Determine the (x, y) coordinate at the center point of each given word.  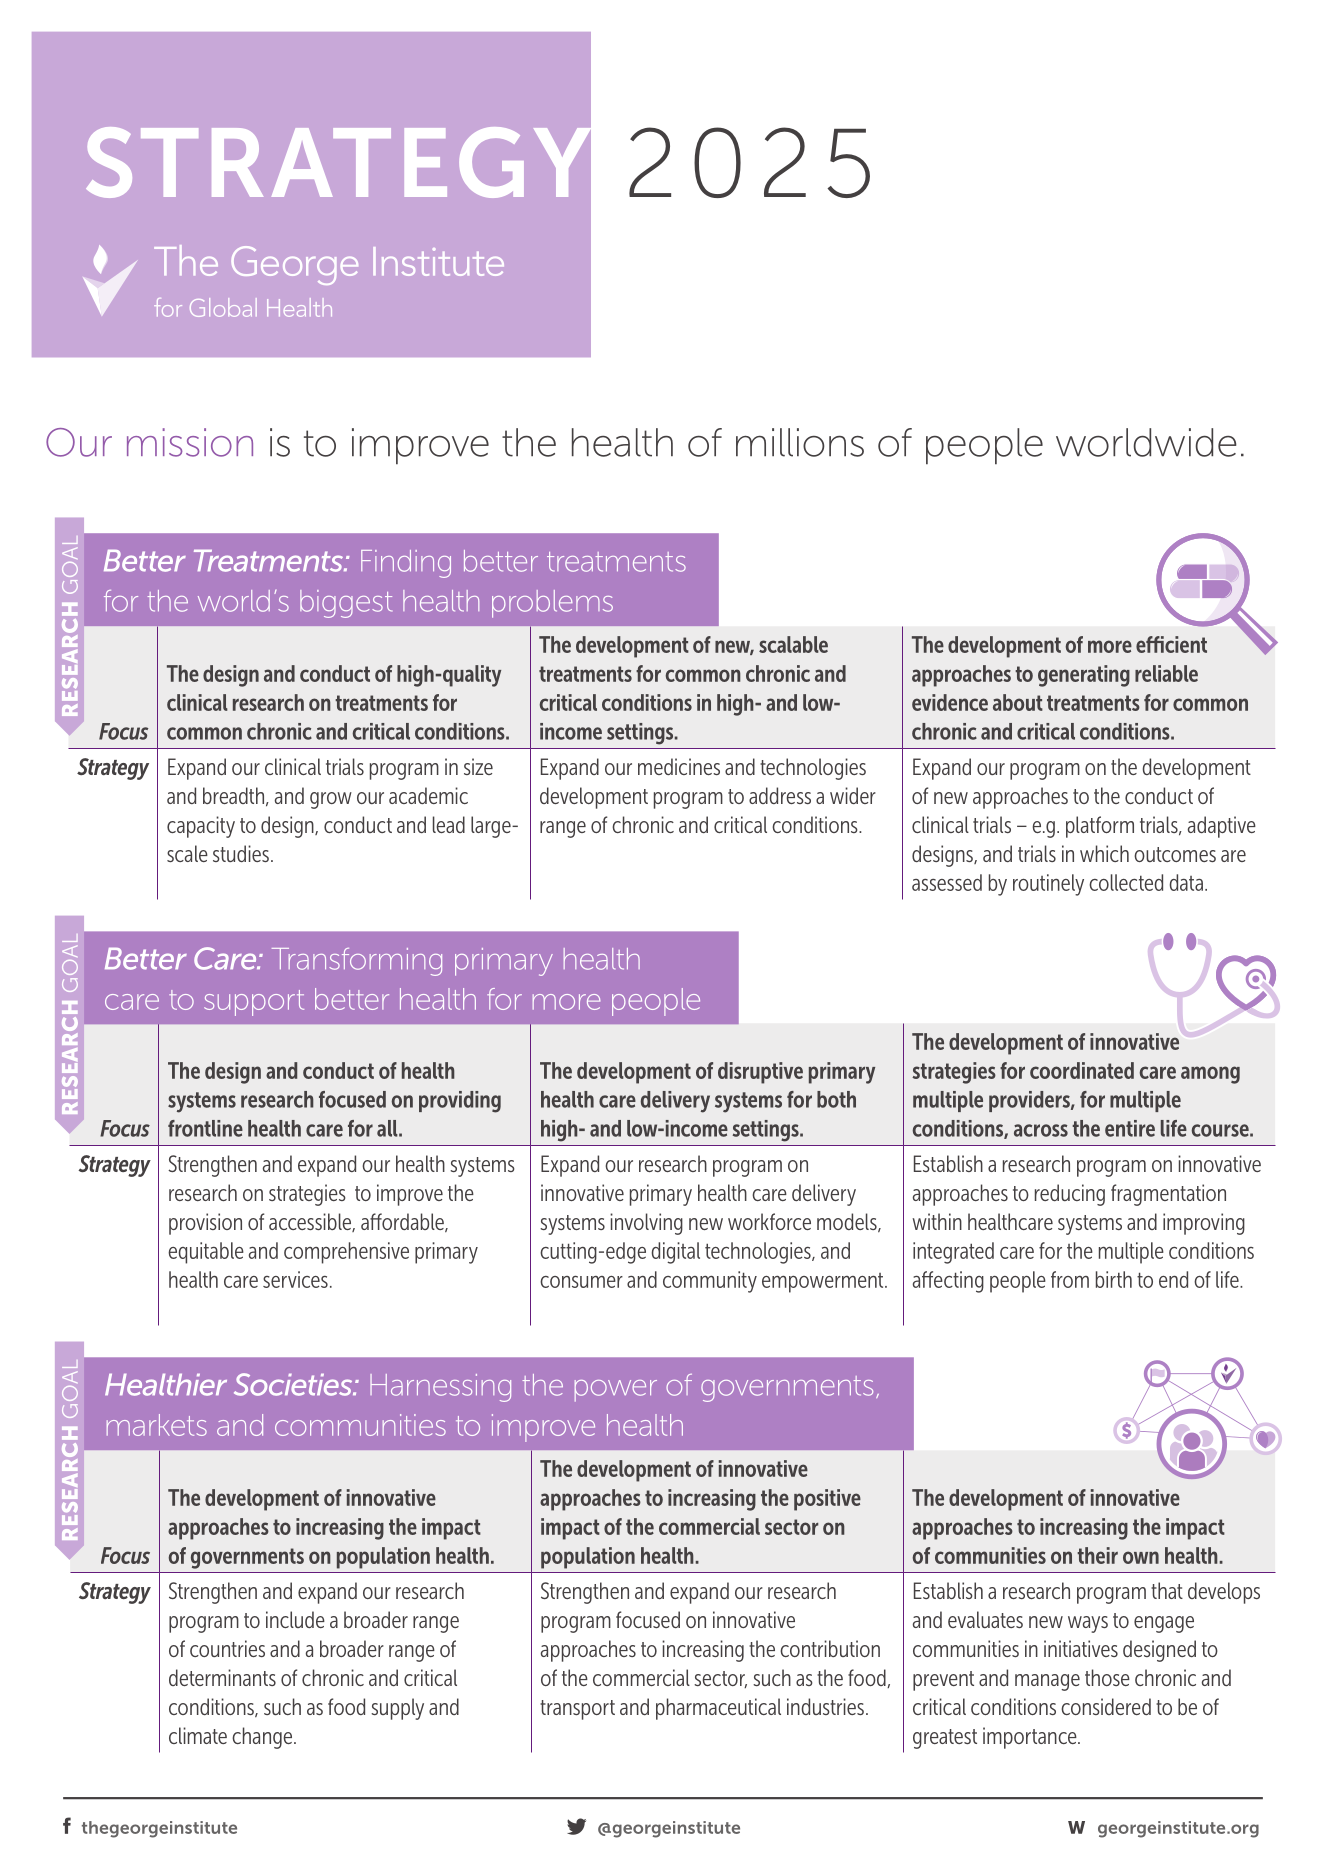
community (710, 1282)
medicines (679, 766)
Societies (294, 1384)
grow (331, 800)
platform (1100, 827)
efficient (1171, 644)
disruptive (760, 1073)
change (263, 1738)
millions (800, 442)
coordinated (1082, 1070)
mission (190, 442)
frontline (205, 1128)
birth (1114, 1279)
